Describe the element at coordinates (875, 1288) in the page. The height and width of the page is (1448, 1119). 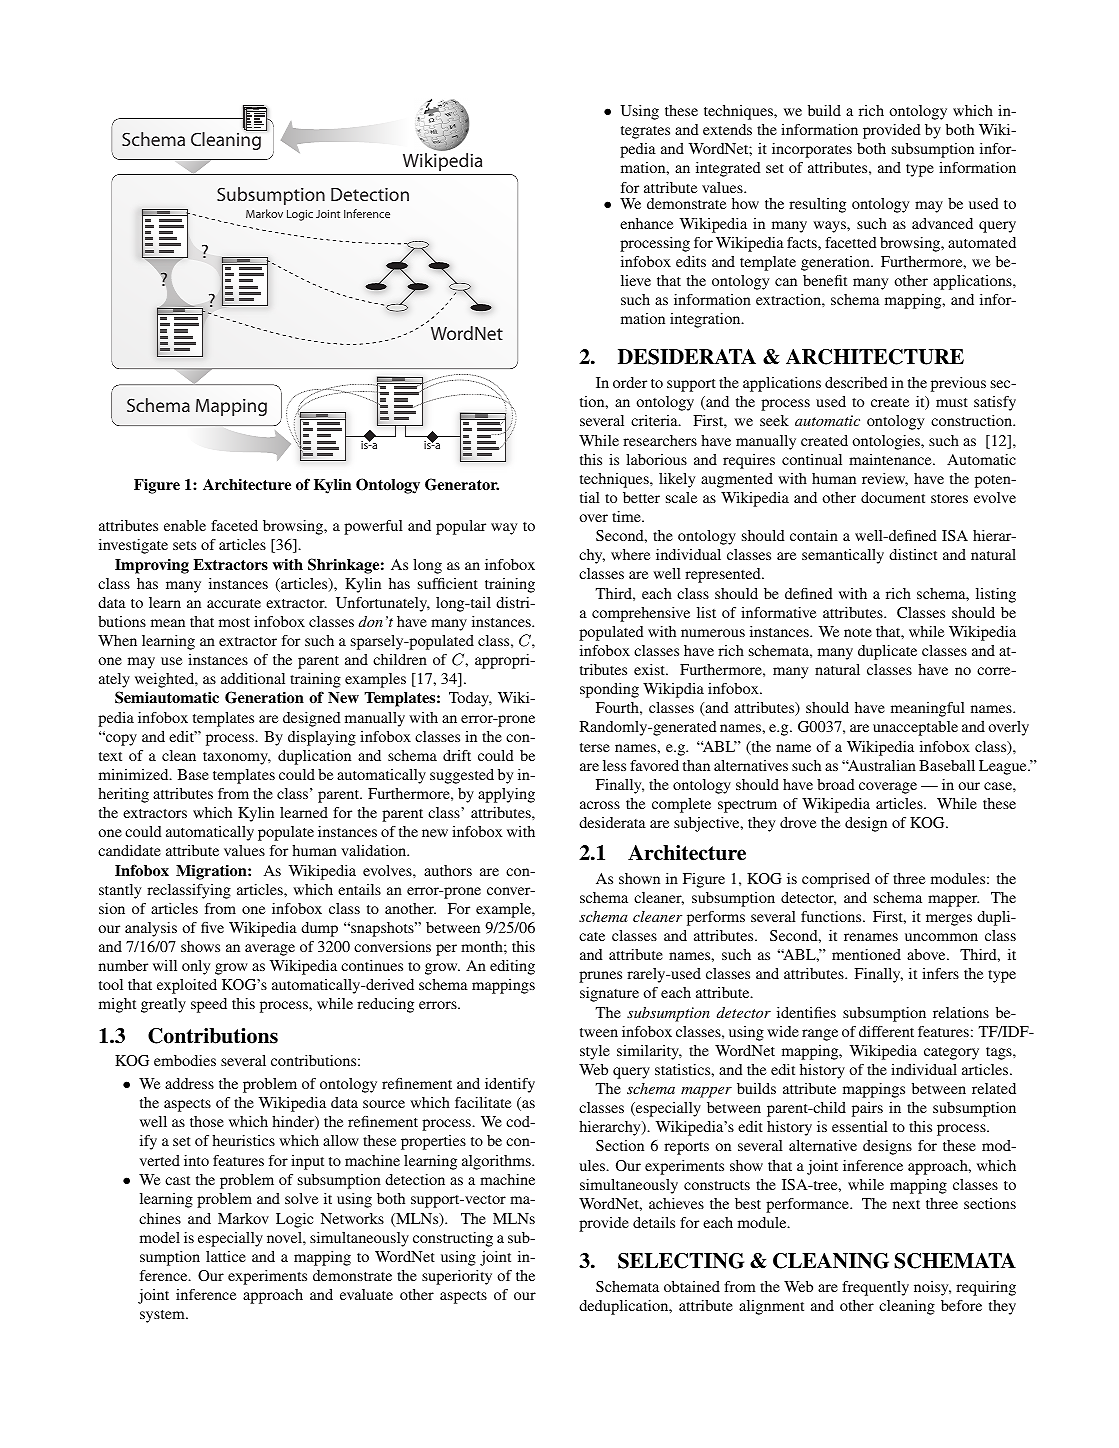
I see `frequently` at that location.
